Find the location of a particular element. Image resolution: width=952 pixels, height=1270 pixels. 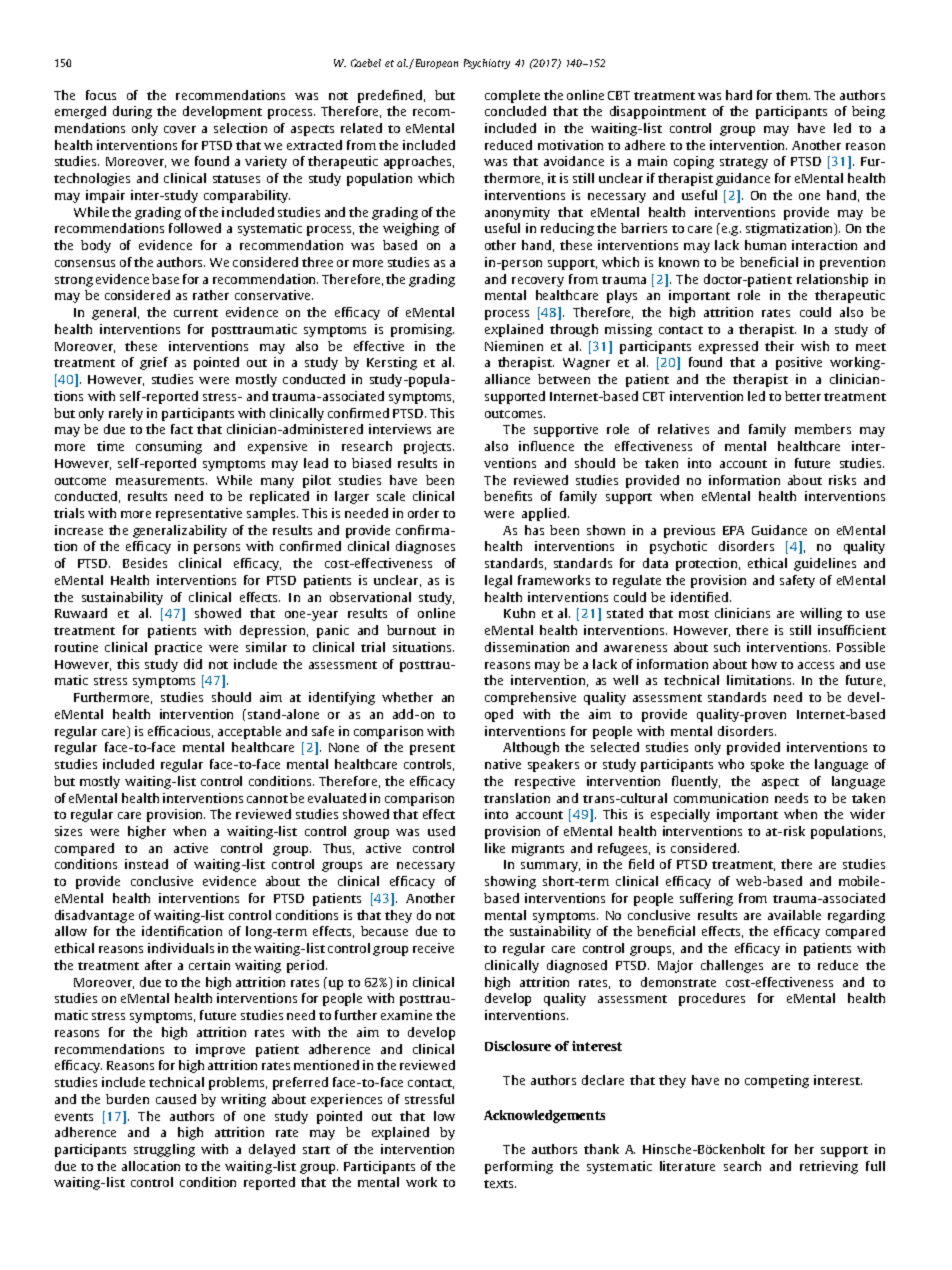

them is located at coordinates (793, 95).
